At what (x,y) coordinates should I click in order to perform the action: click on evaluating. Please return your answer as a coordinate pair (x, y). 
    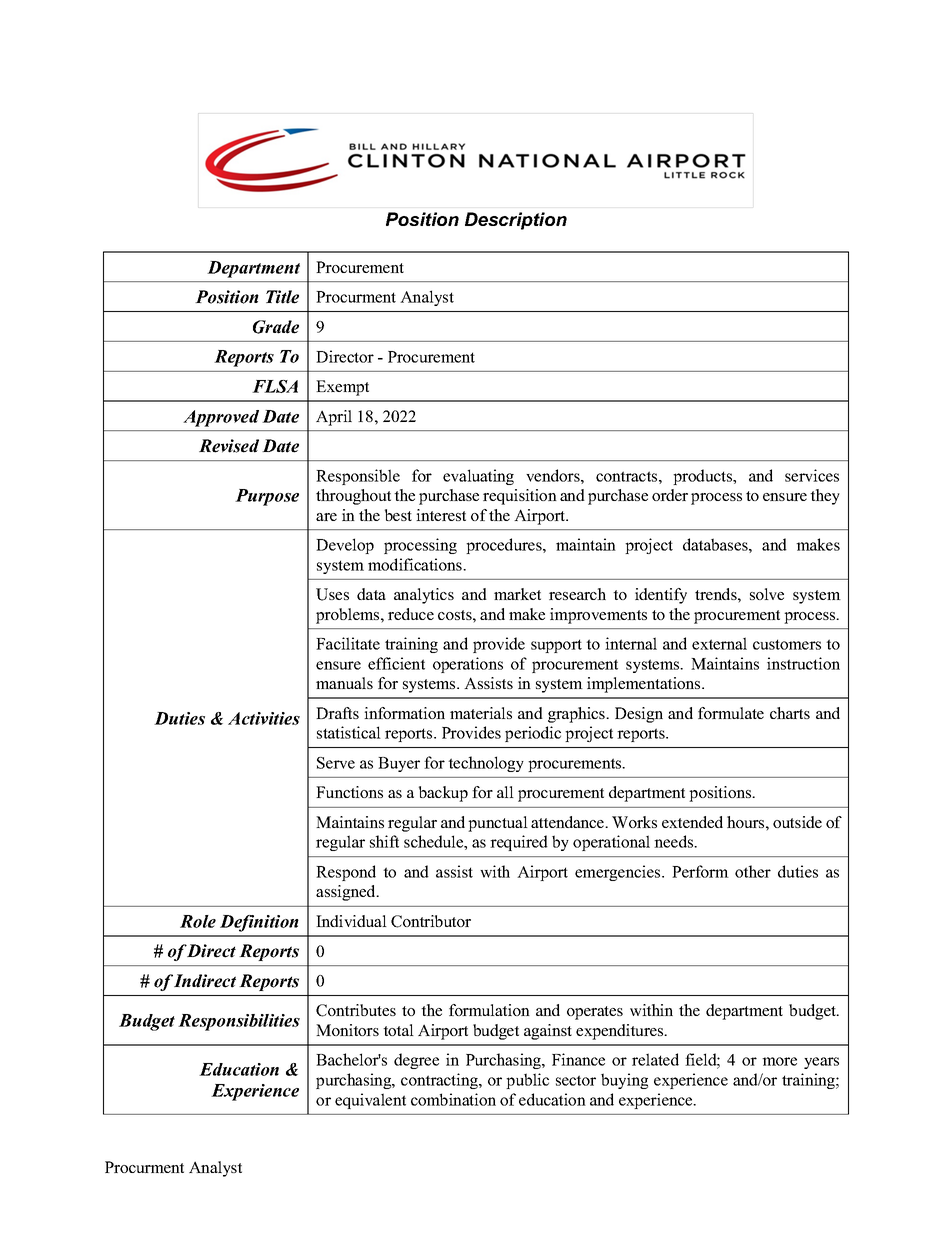
    Looking at the image, I should click on (478, 477).
